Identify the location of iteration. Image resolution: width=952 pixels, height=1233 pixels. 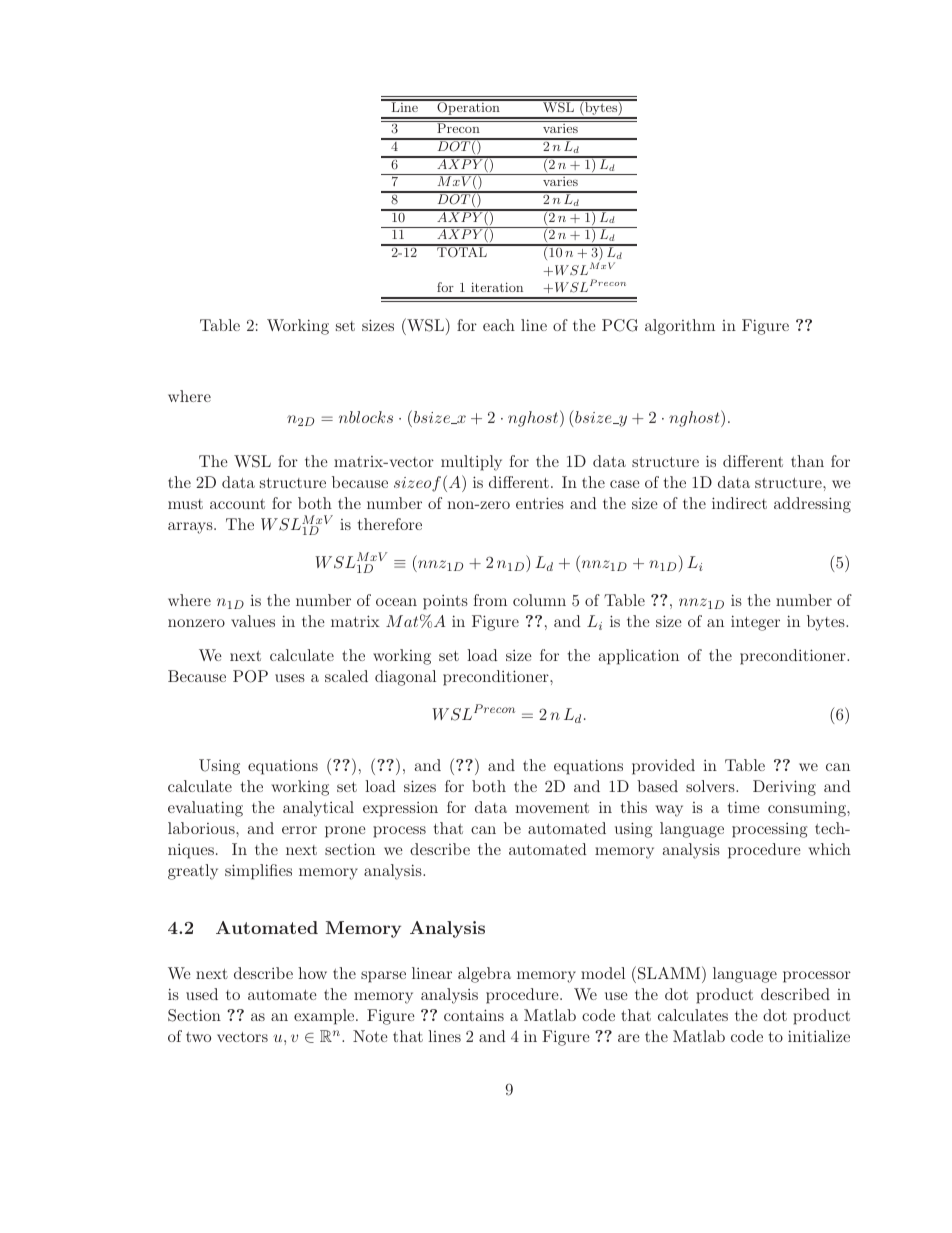
(497, 287).
